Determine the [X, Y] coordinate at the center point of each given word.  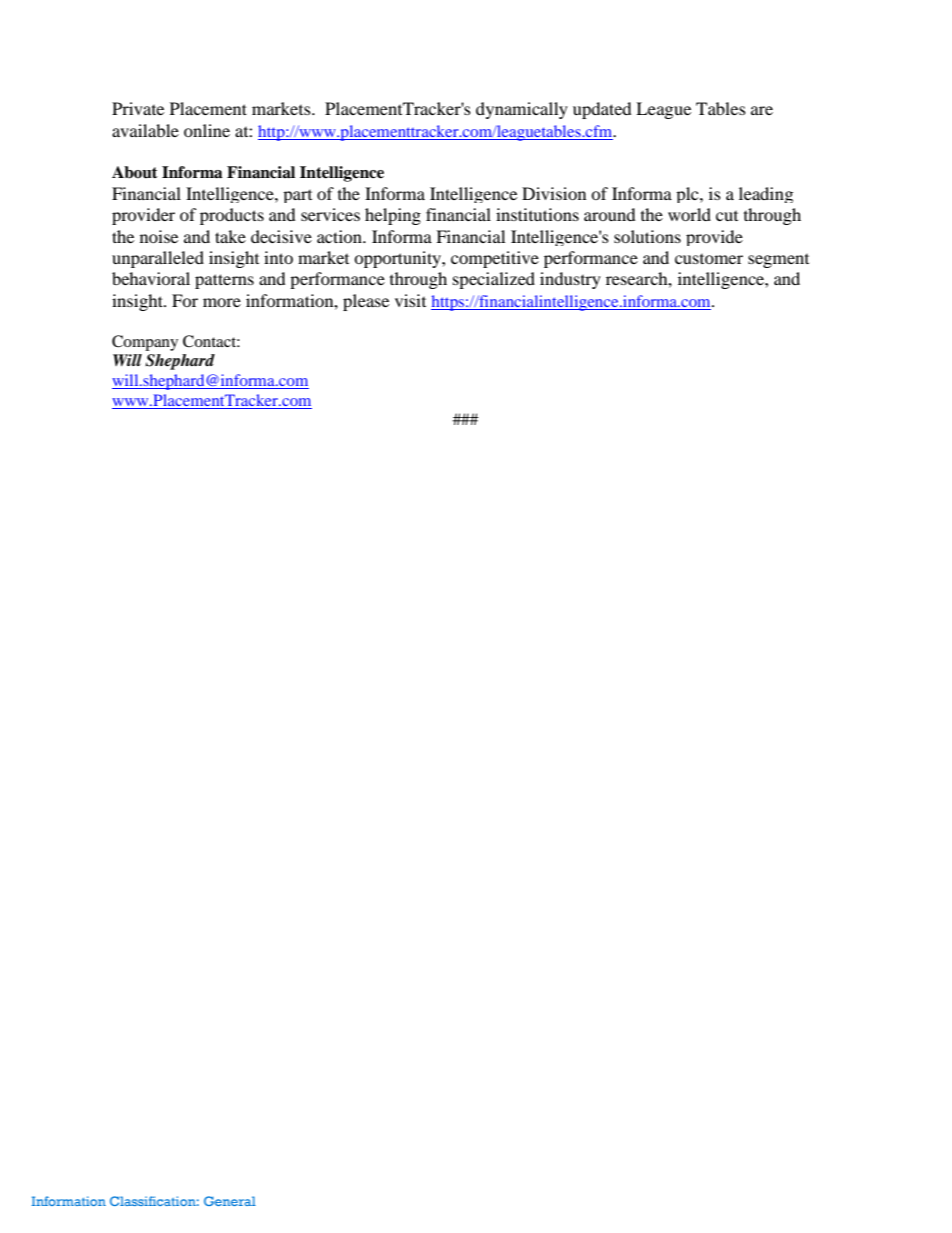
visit [410, 300]
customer [709, 259]
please [366, 302]
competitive [495, 259]
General [230, 1201]
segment [778, 261]
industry [570, 280]
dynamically [522, 110]
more [222, 302]
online [207, 130]
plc [688, 195]
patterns [224, 281]
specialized [494, 280]
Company [145, 343]
